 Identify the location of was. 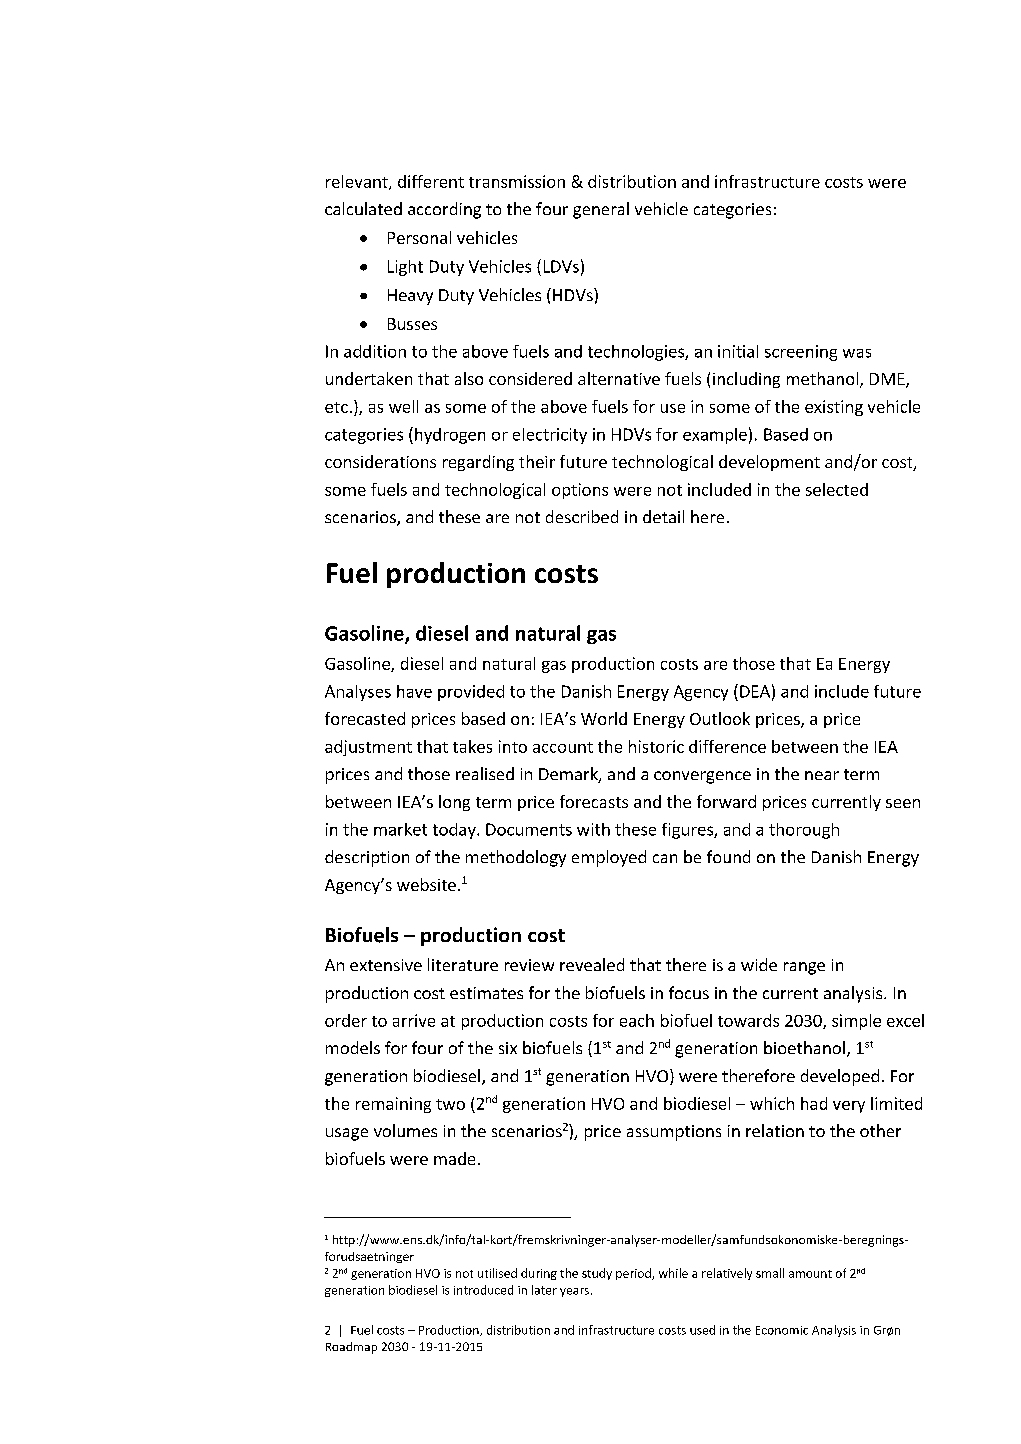
(857, 353).
